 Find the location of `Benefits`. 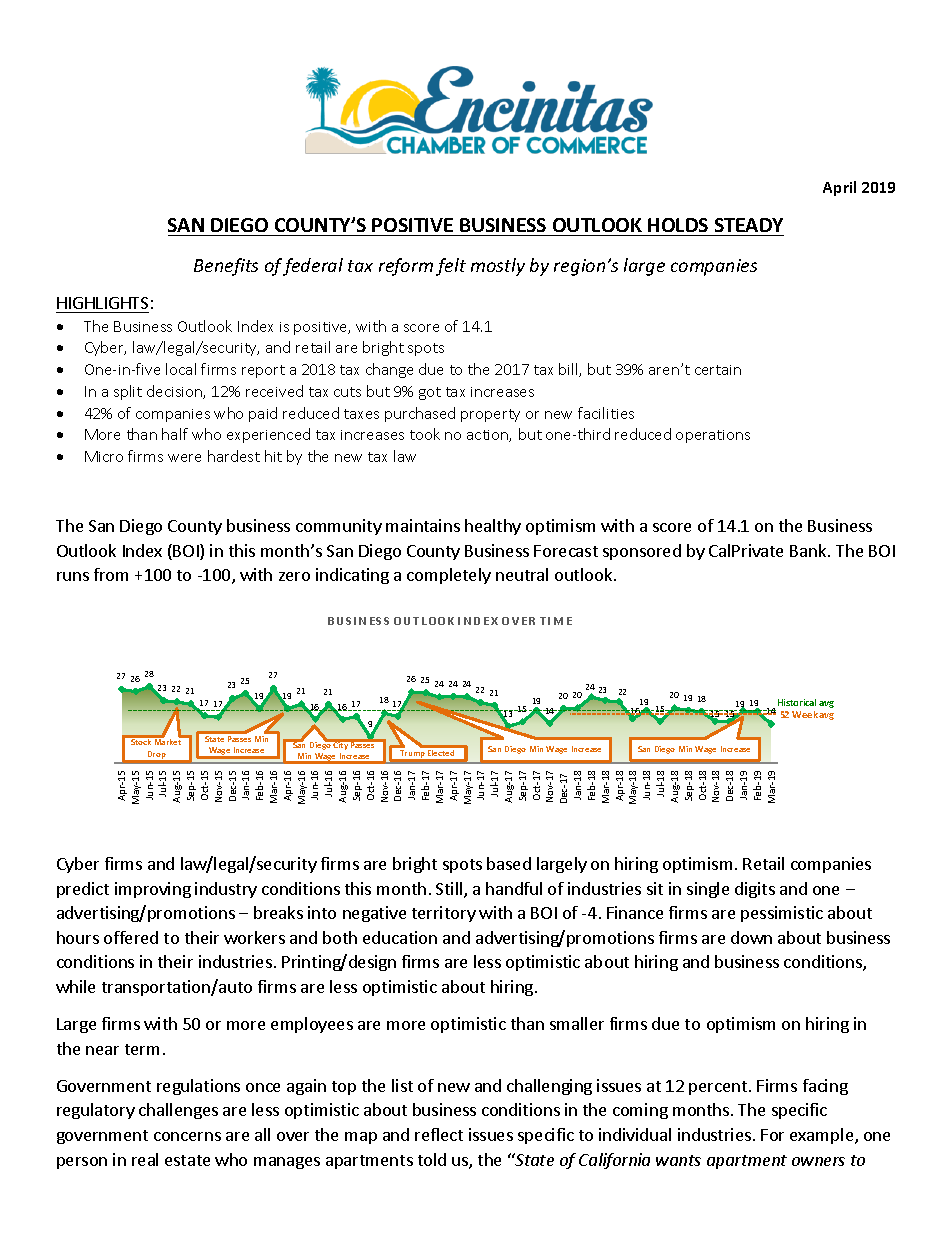

Benefits is located at coordinates (226, 267).
